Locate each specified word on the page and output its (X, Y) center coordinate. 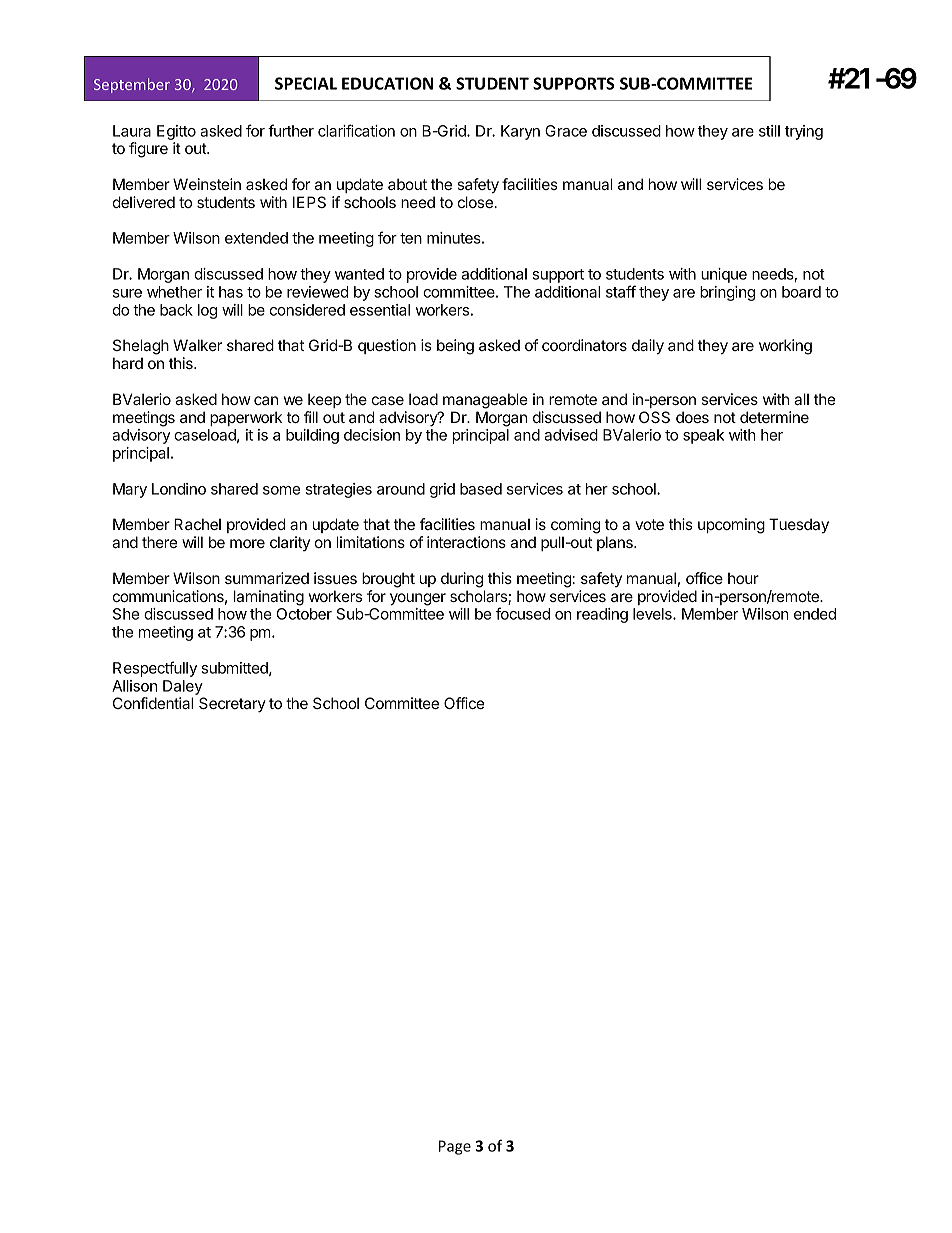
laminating (269, 598)
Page (455, 1147)
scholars (479, 597)
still (769, 131)
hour (743, 578)
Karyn (520, 132)
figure (148, 150)
